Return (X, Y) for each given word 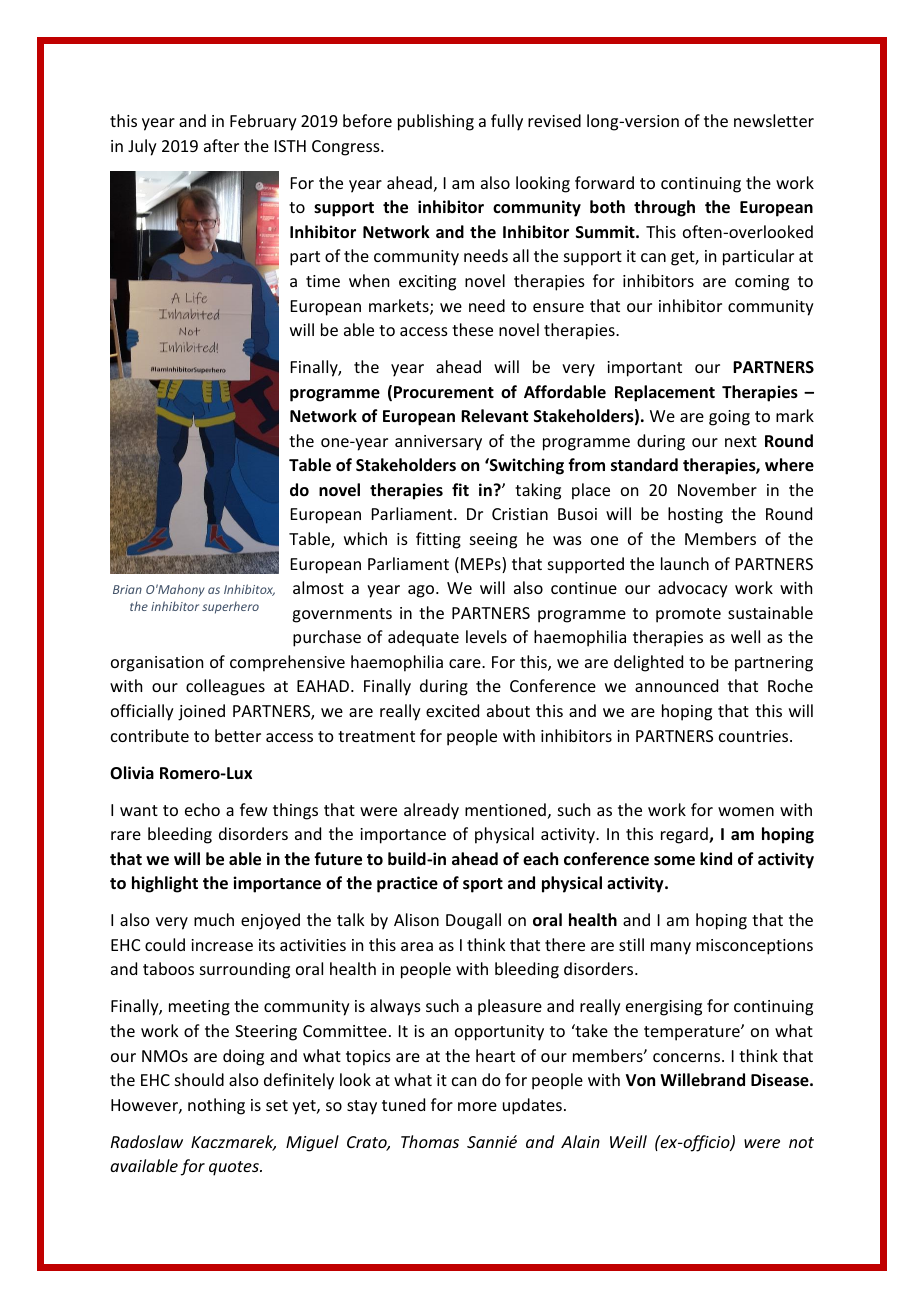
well (745, 636)
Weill (628, 1141)
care (466, 663)
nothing (216, 1106)
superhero (230, 607)
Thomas (430, 1141)
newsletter (774, 120)
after (221, 145)
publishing (436, 122)
